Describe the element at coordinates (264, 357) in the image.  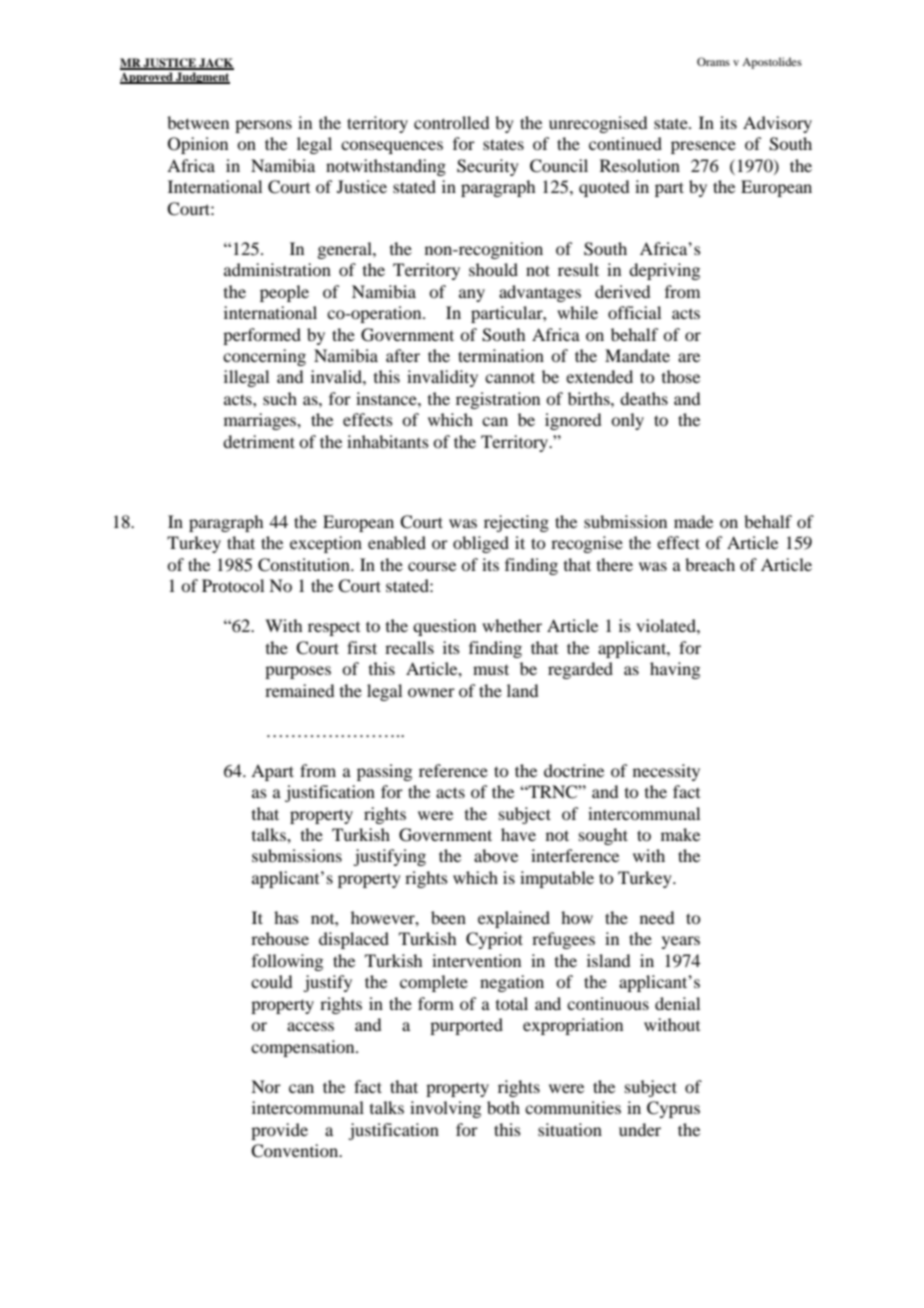
I see `concerning` at that location.
